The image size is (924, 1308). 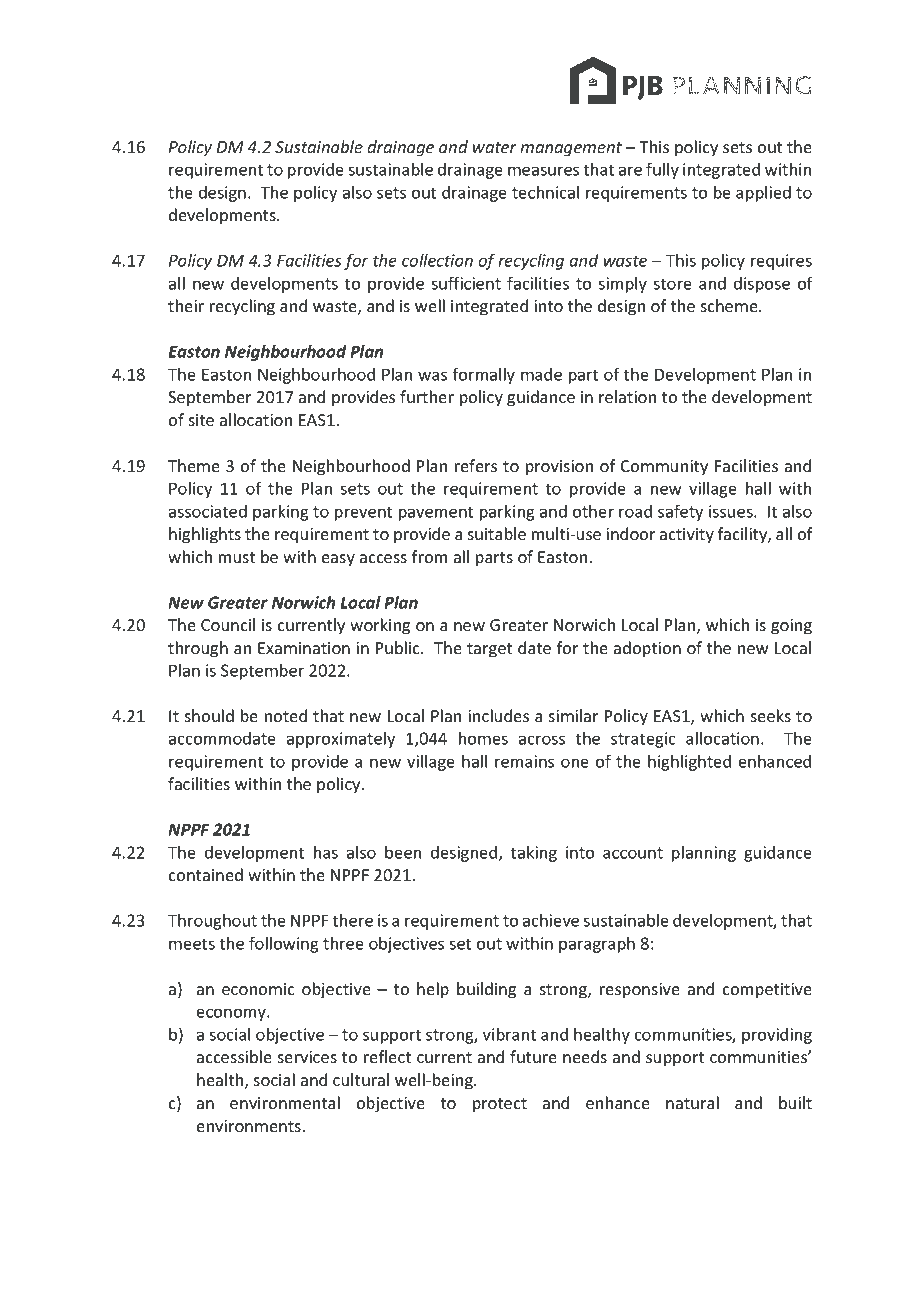 What do you see at coordinates (208, 511) in the screenshot?
I see `associated` at bounding box center [208, 511].
